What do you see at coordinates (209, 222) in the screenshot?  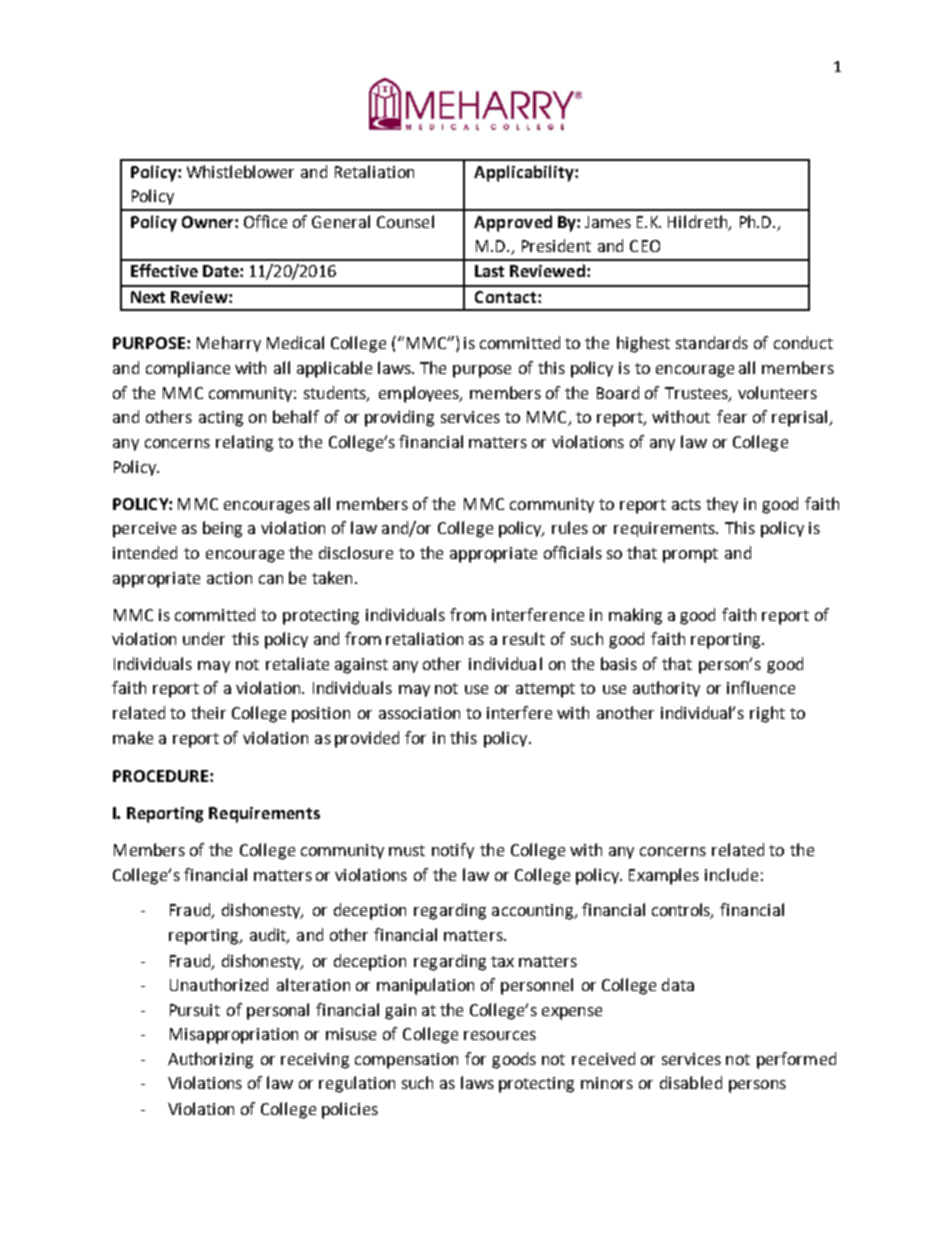 I see `Owner` at bounding box center [209, 222].
